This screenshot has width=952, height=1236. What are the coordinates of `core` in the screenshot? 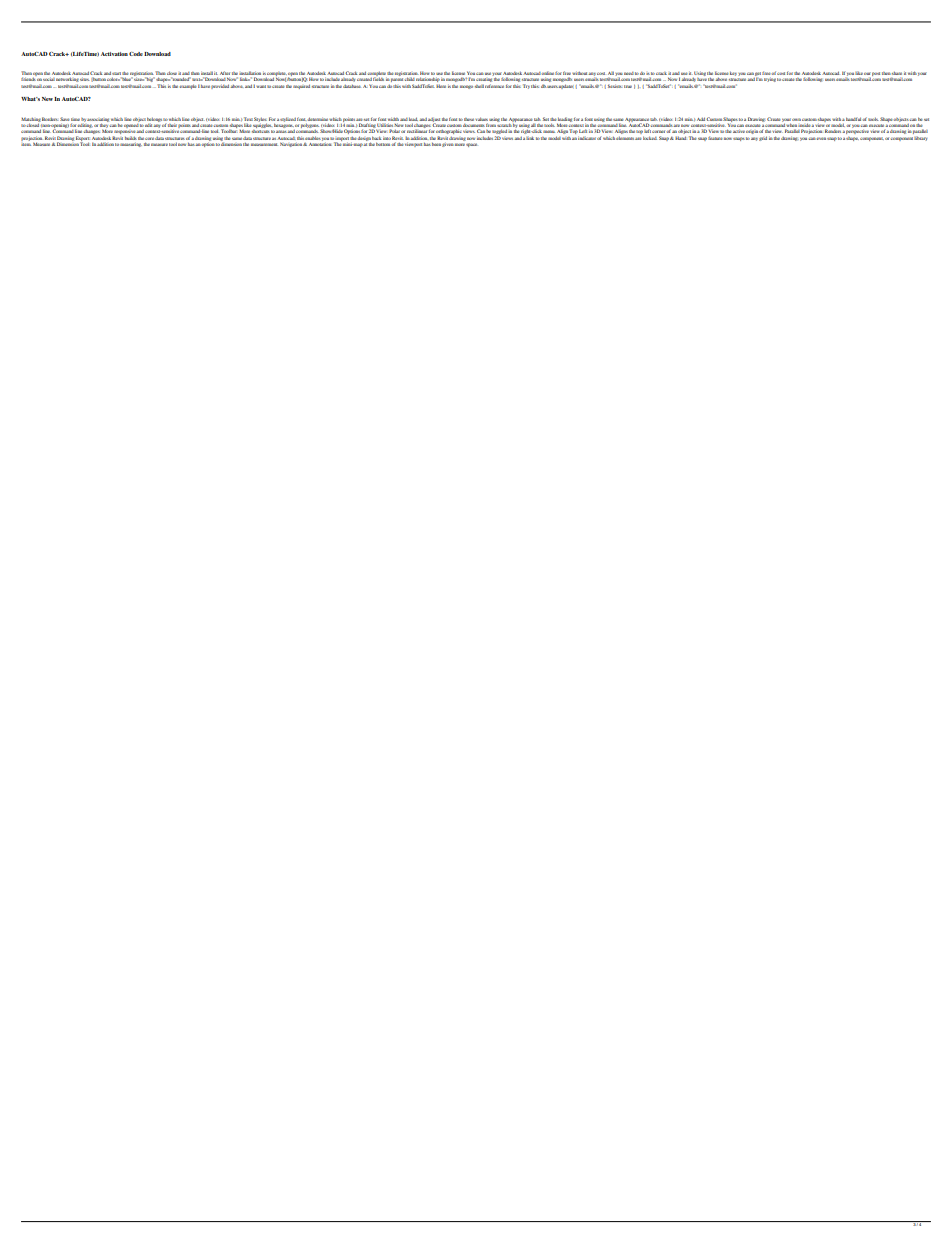 It's located at (149, 138).
